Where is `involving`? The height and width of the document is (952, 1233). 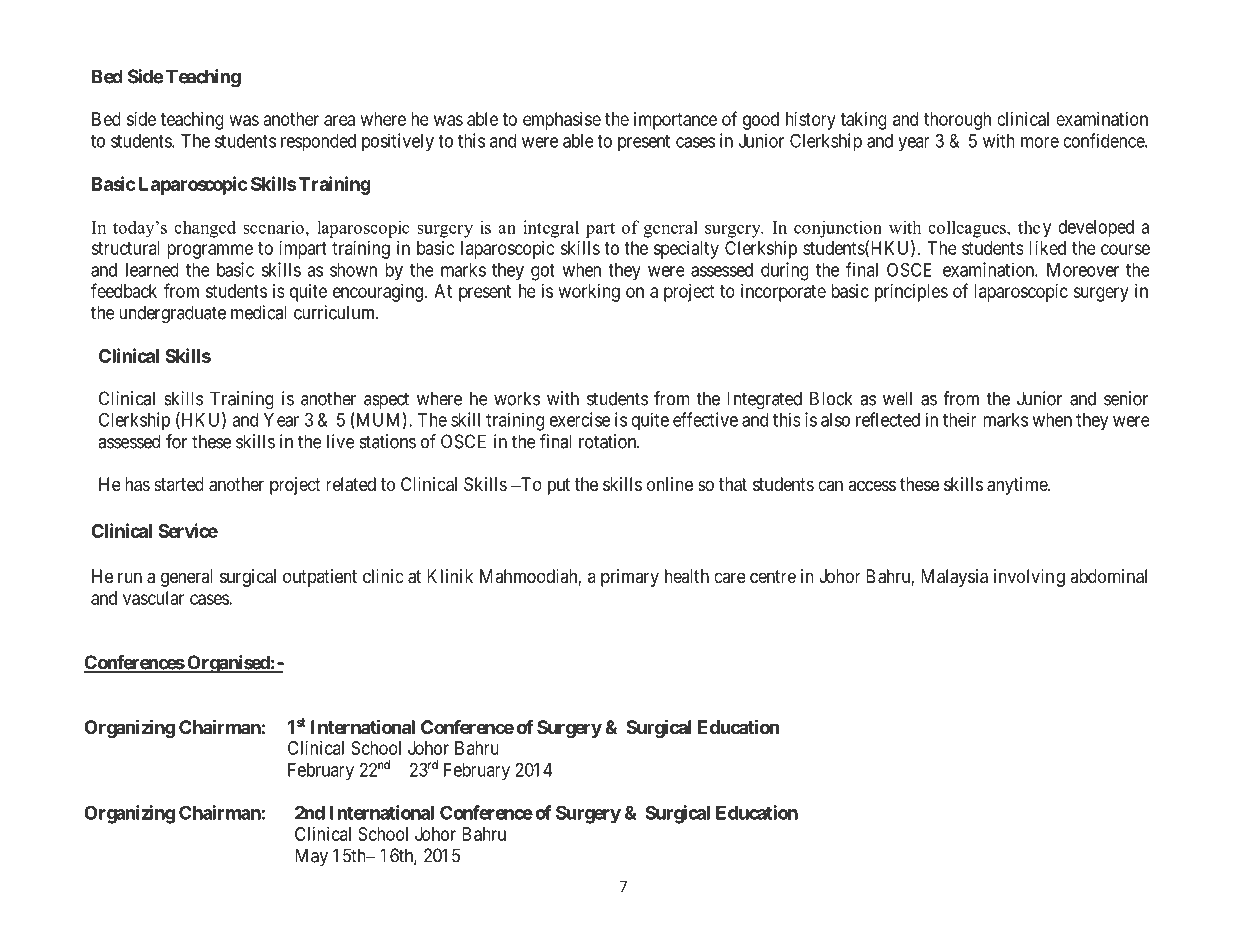
involving is located at coordinates (1029, 578).
